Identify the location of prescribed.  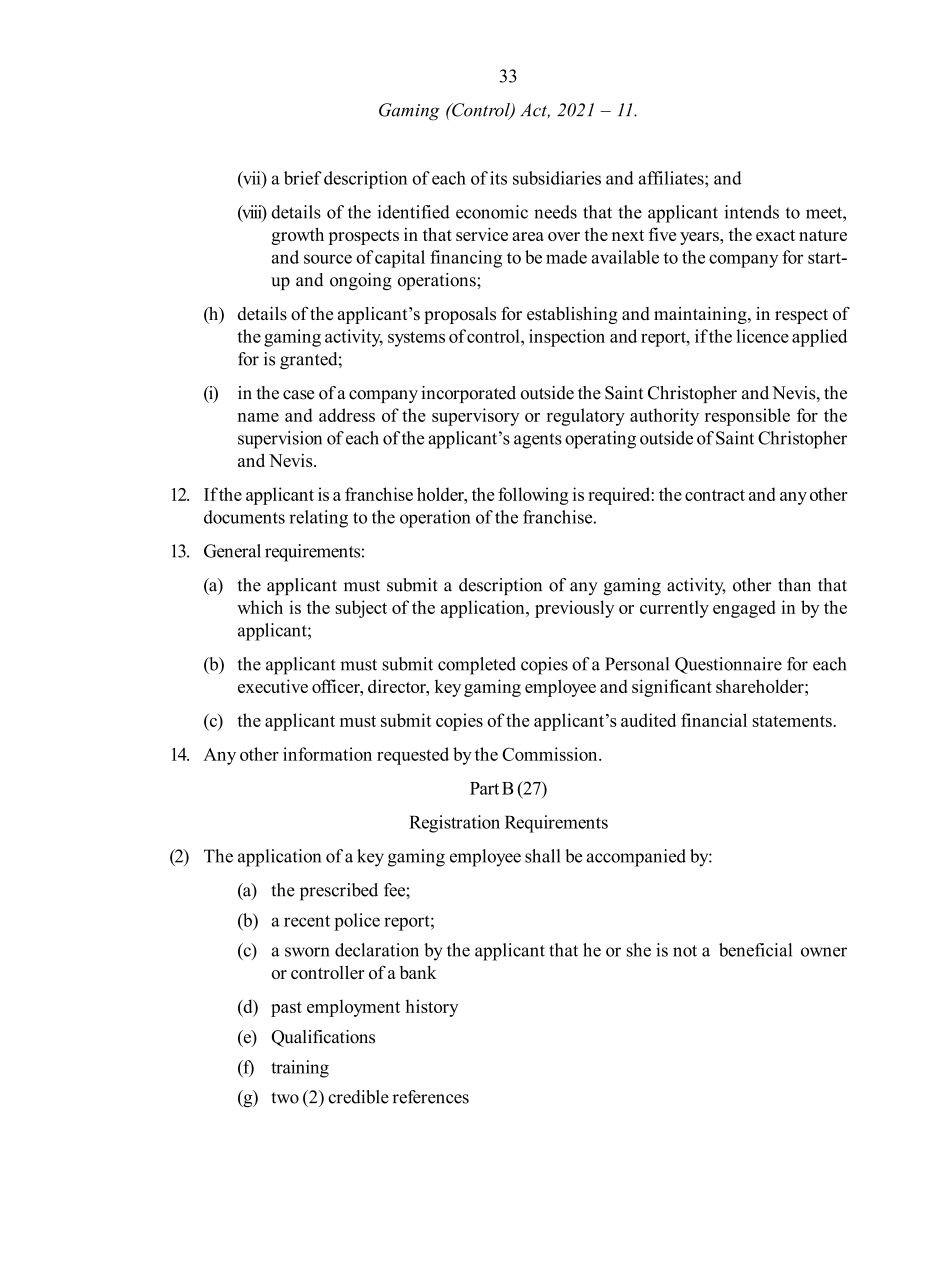
(339, 892).
